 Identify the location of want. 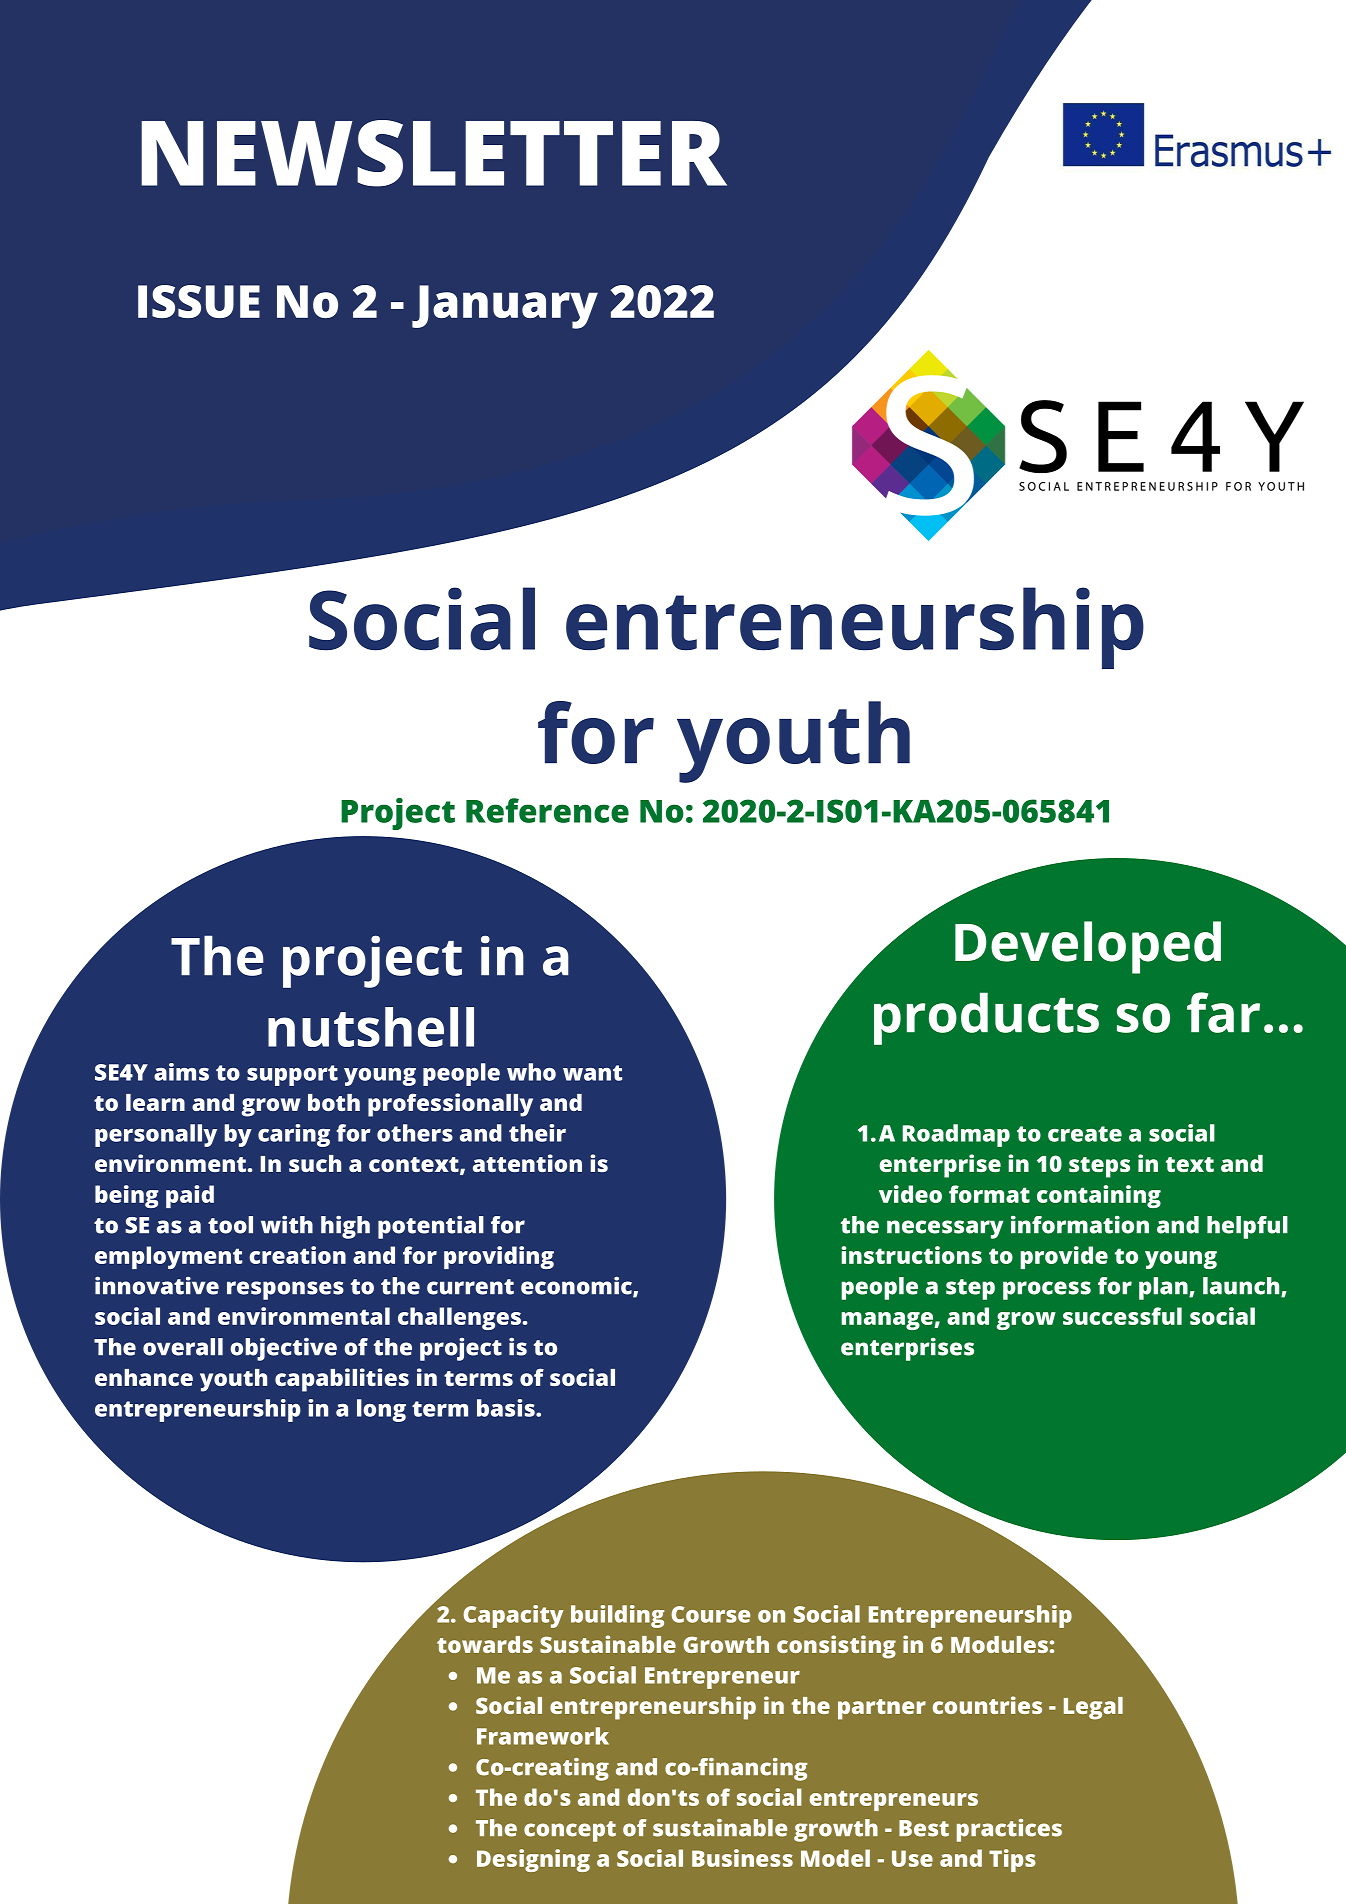
(592, 1073).
